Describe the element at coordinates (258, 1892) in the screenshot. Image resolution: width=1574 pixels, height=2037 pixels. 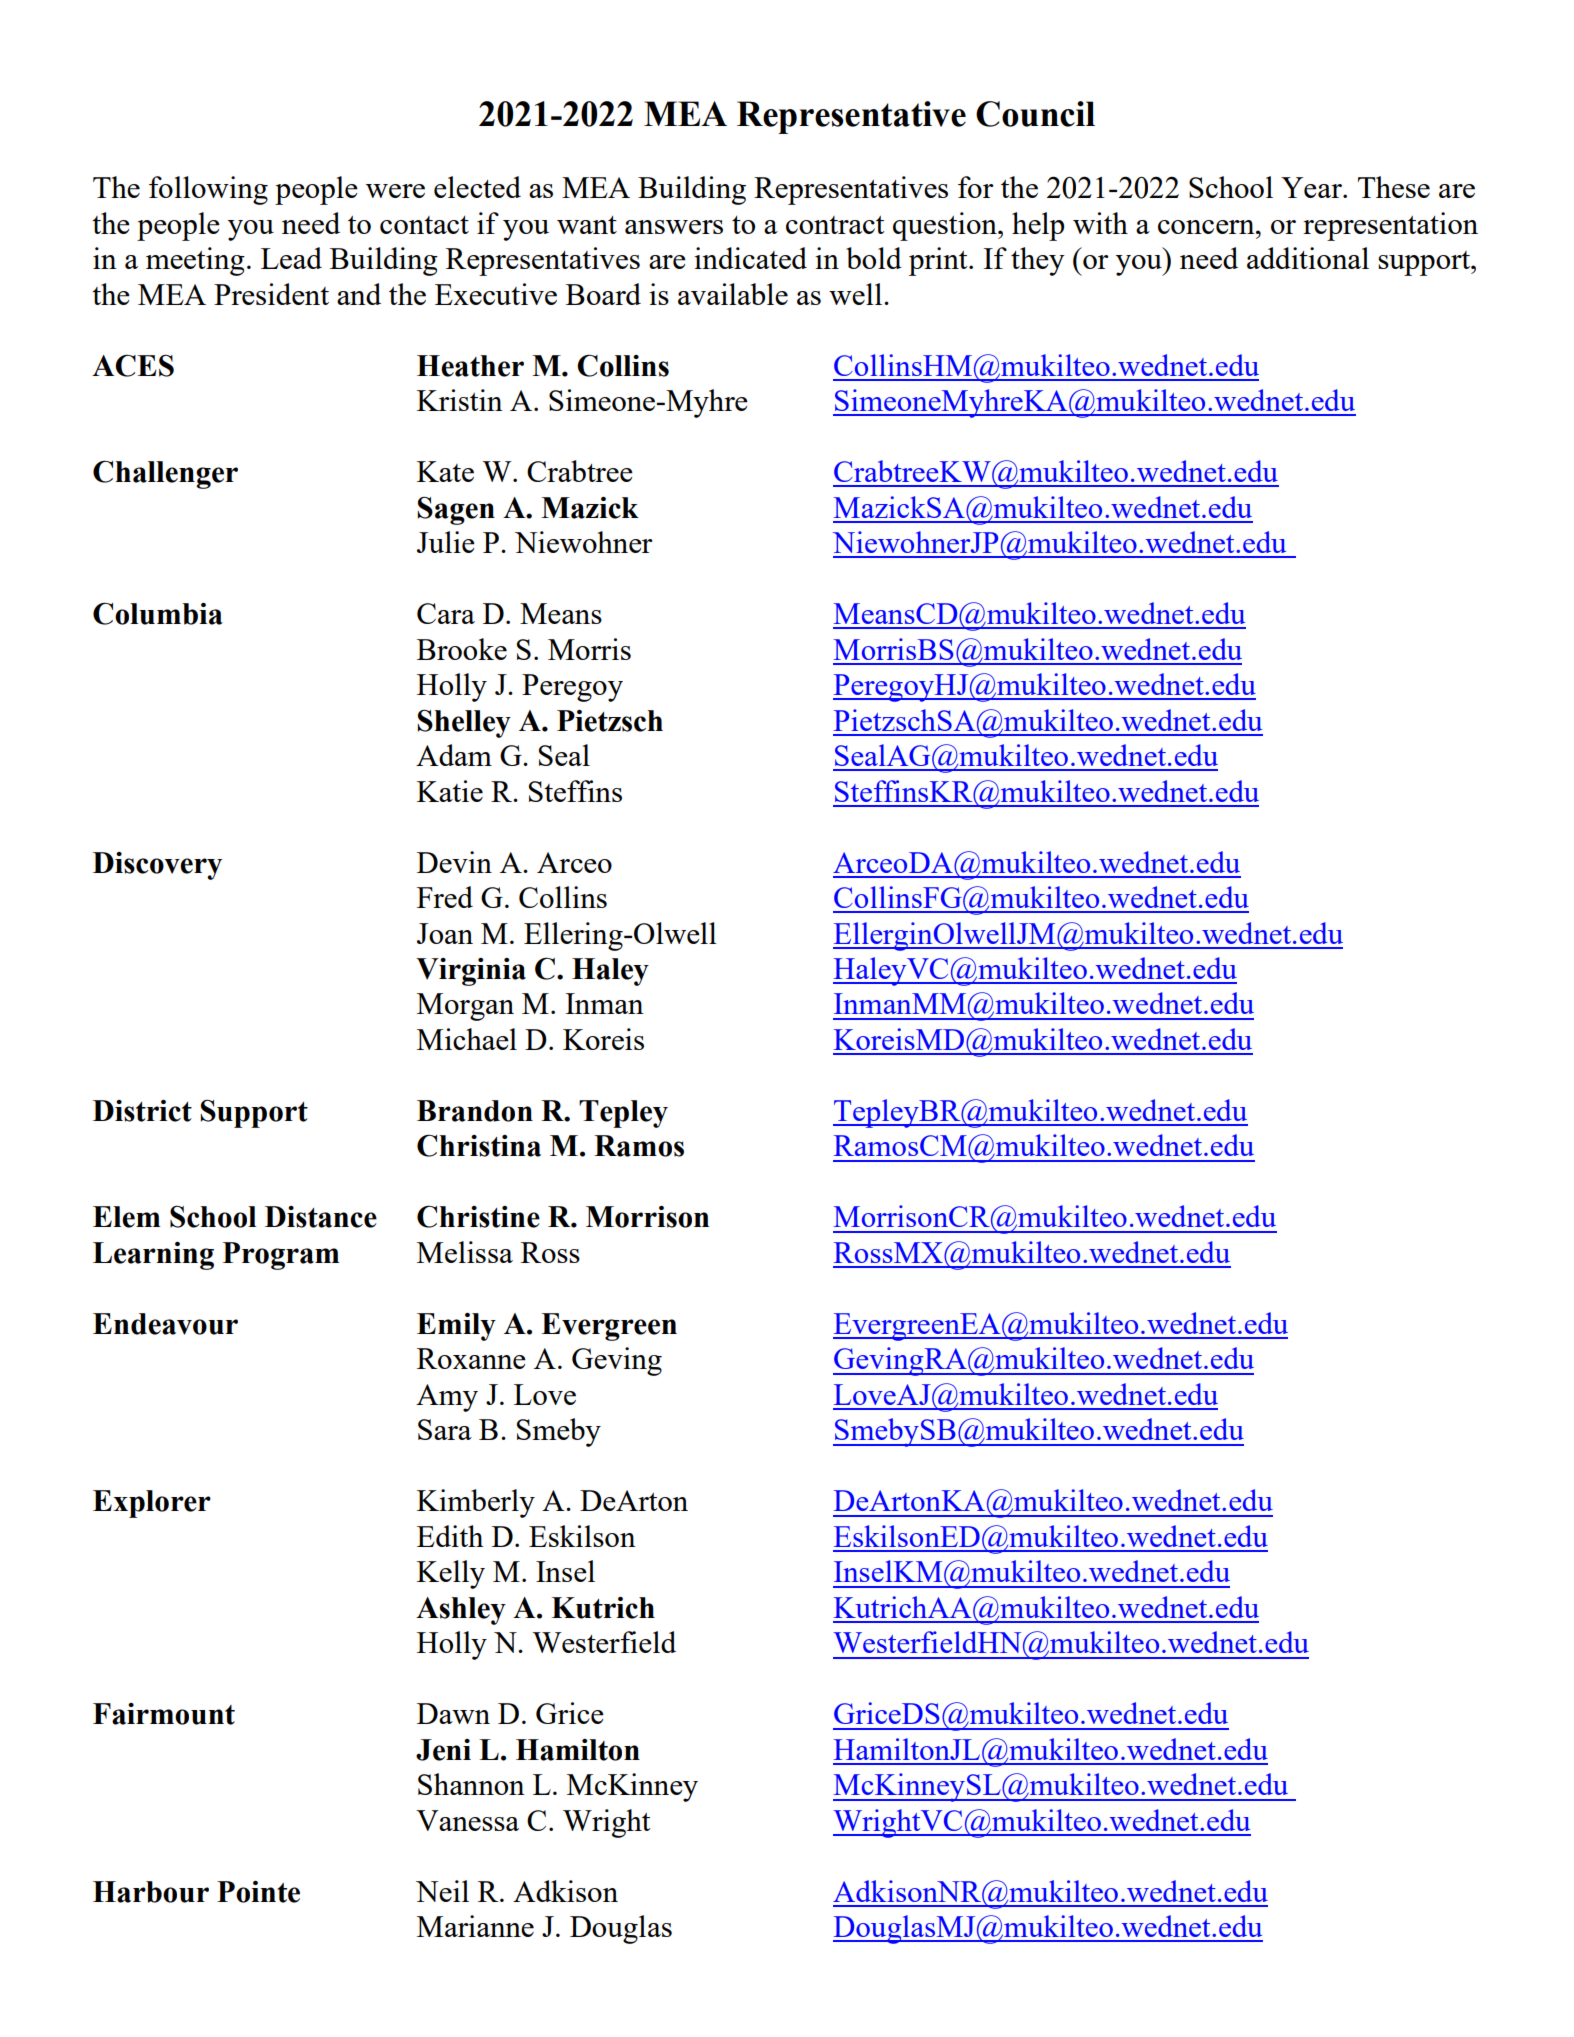
I see `Pointe` at that location.
